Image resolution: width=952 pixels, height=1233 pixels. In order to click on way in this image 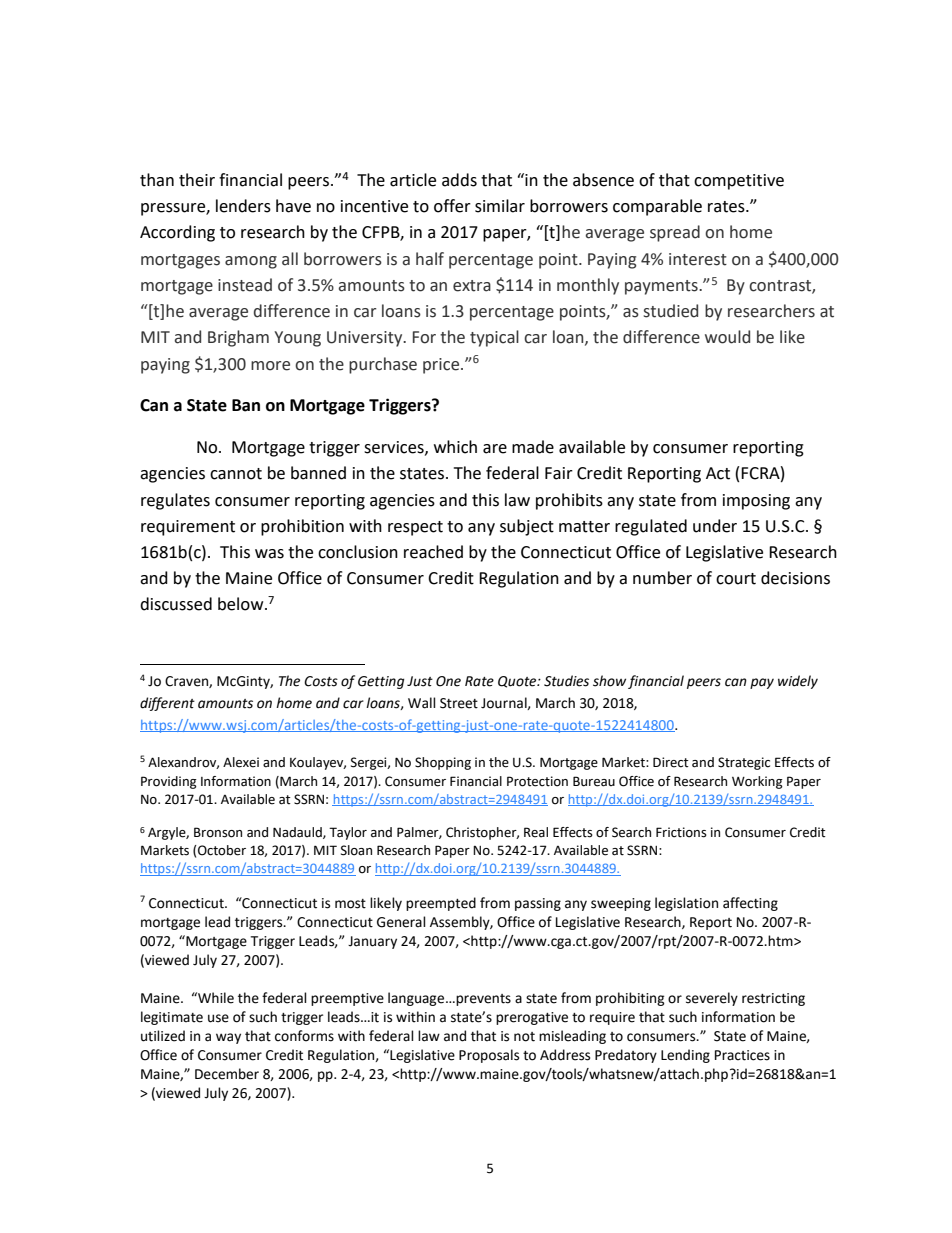, I will do `click(228, 1038)`.
